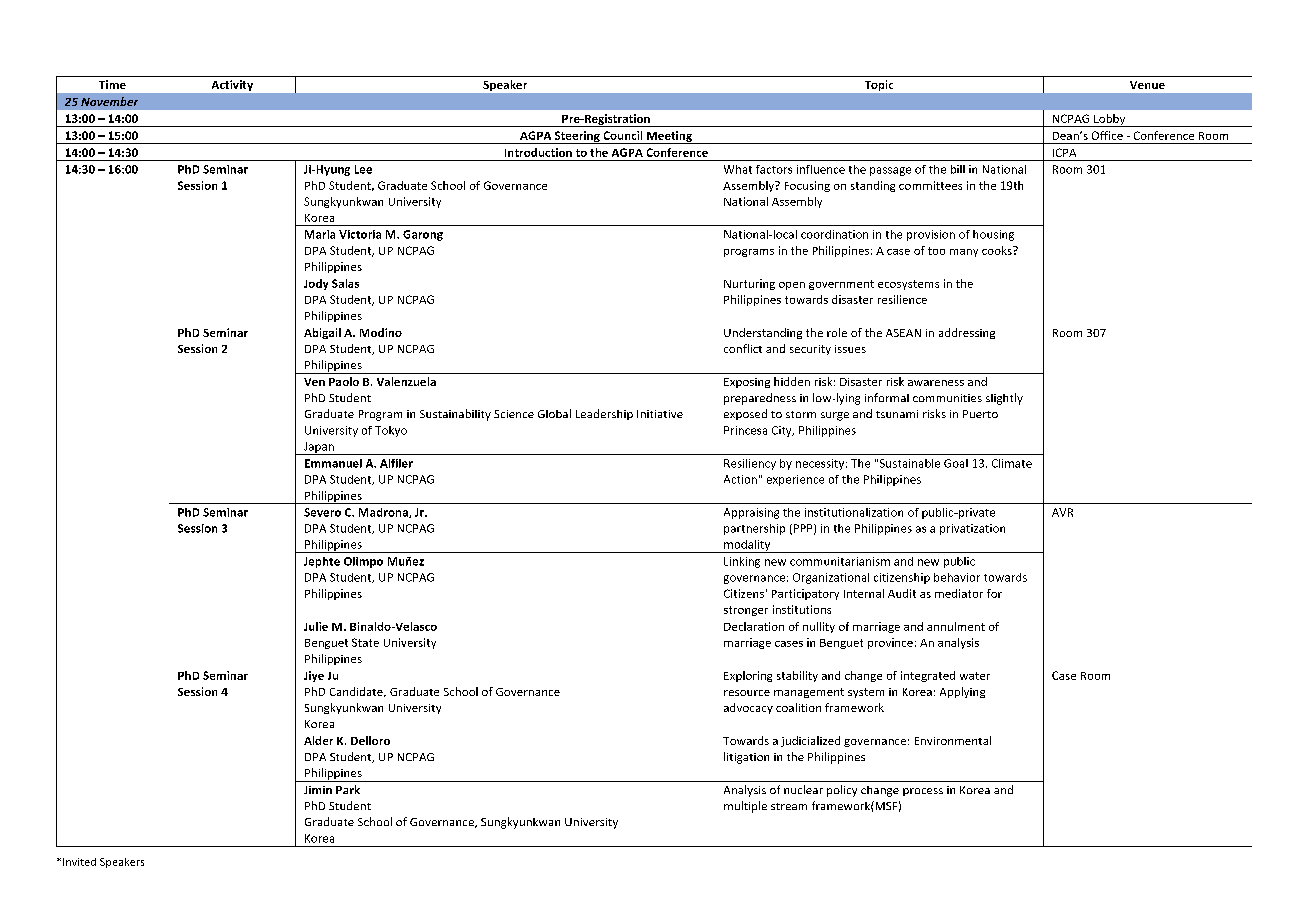  I want to click on November, so click(109, 101).
